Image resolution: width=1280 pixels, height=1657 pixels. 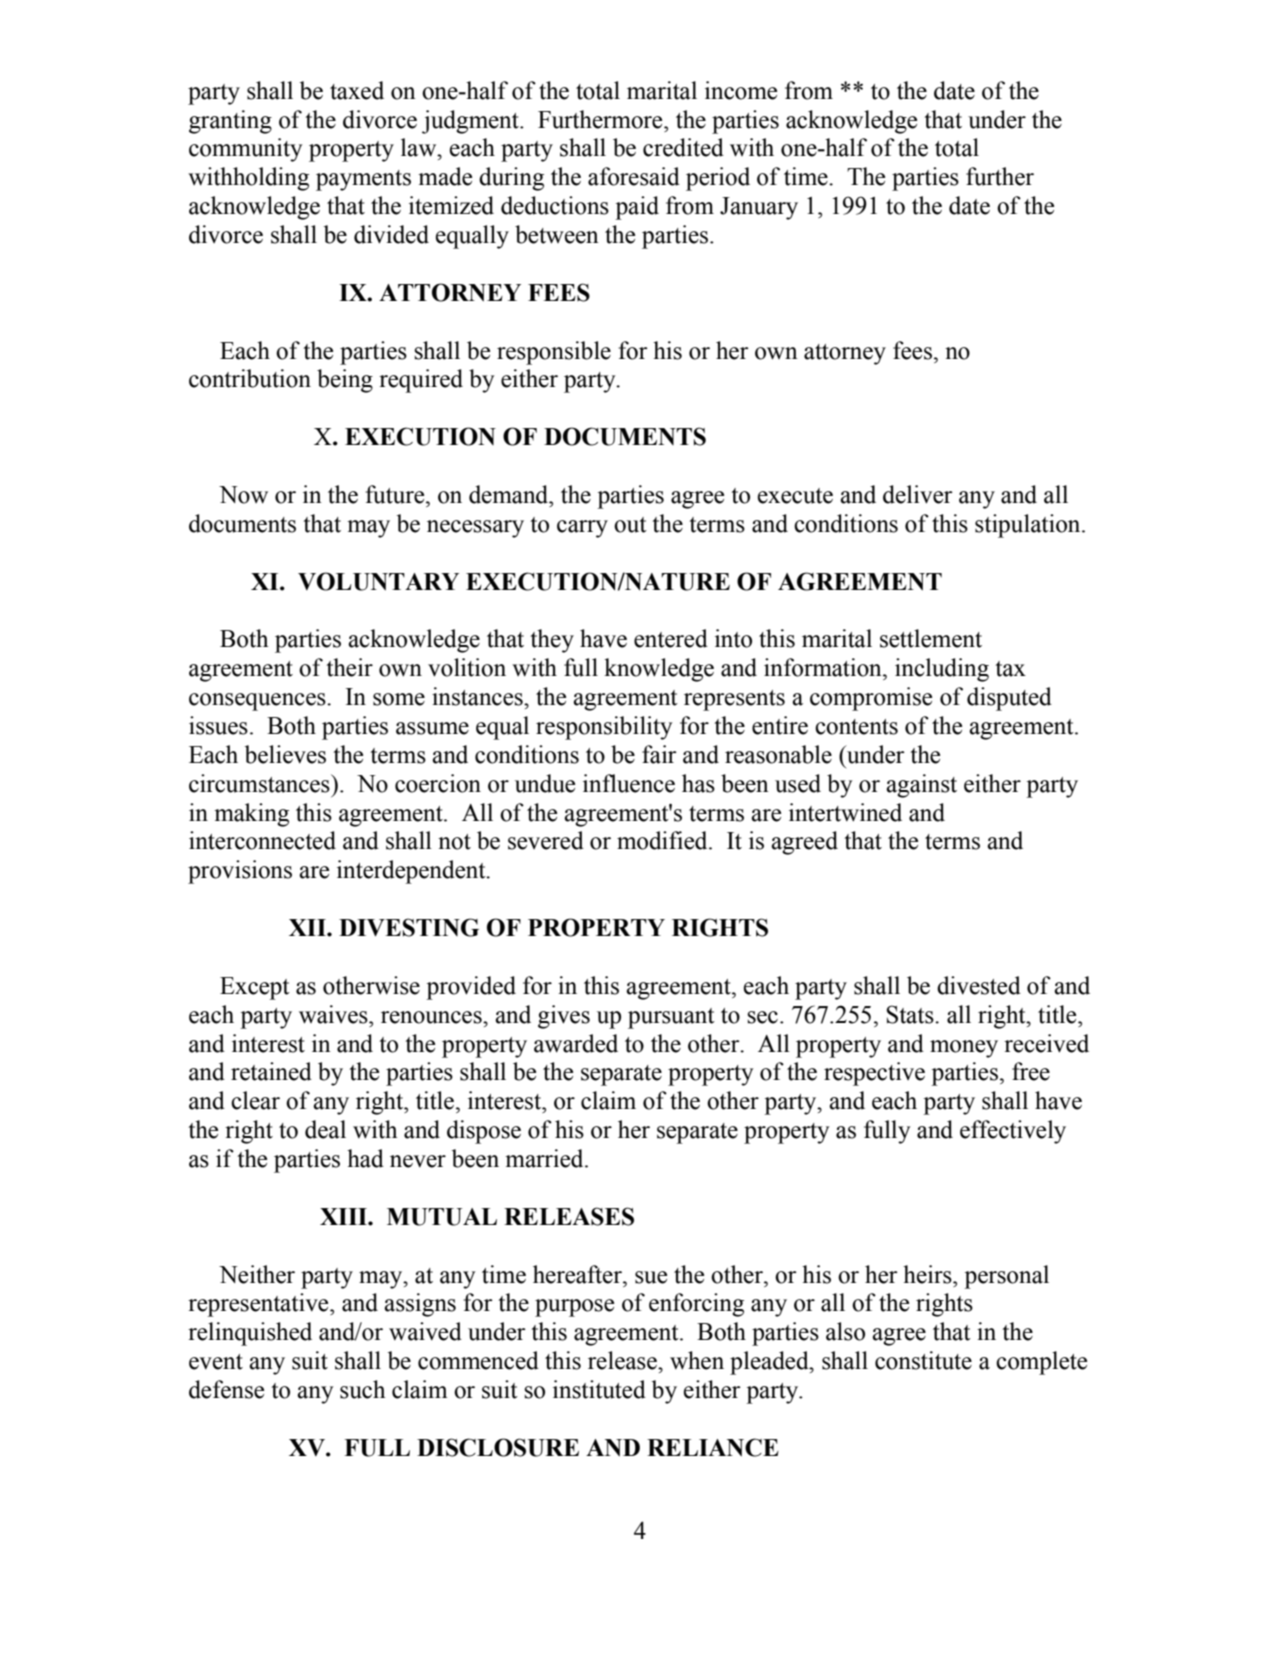 What do you see at coordinates (545, 1158) in the screenshot?
I see `married` at bounding box center [545, 1158].
